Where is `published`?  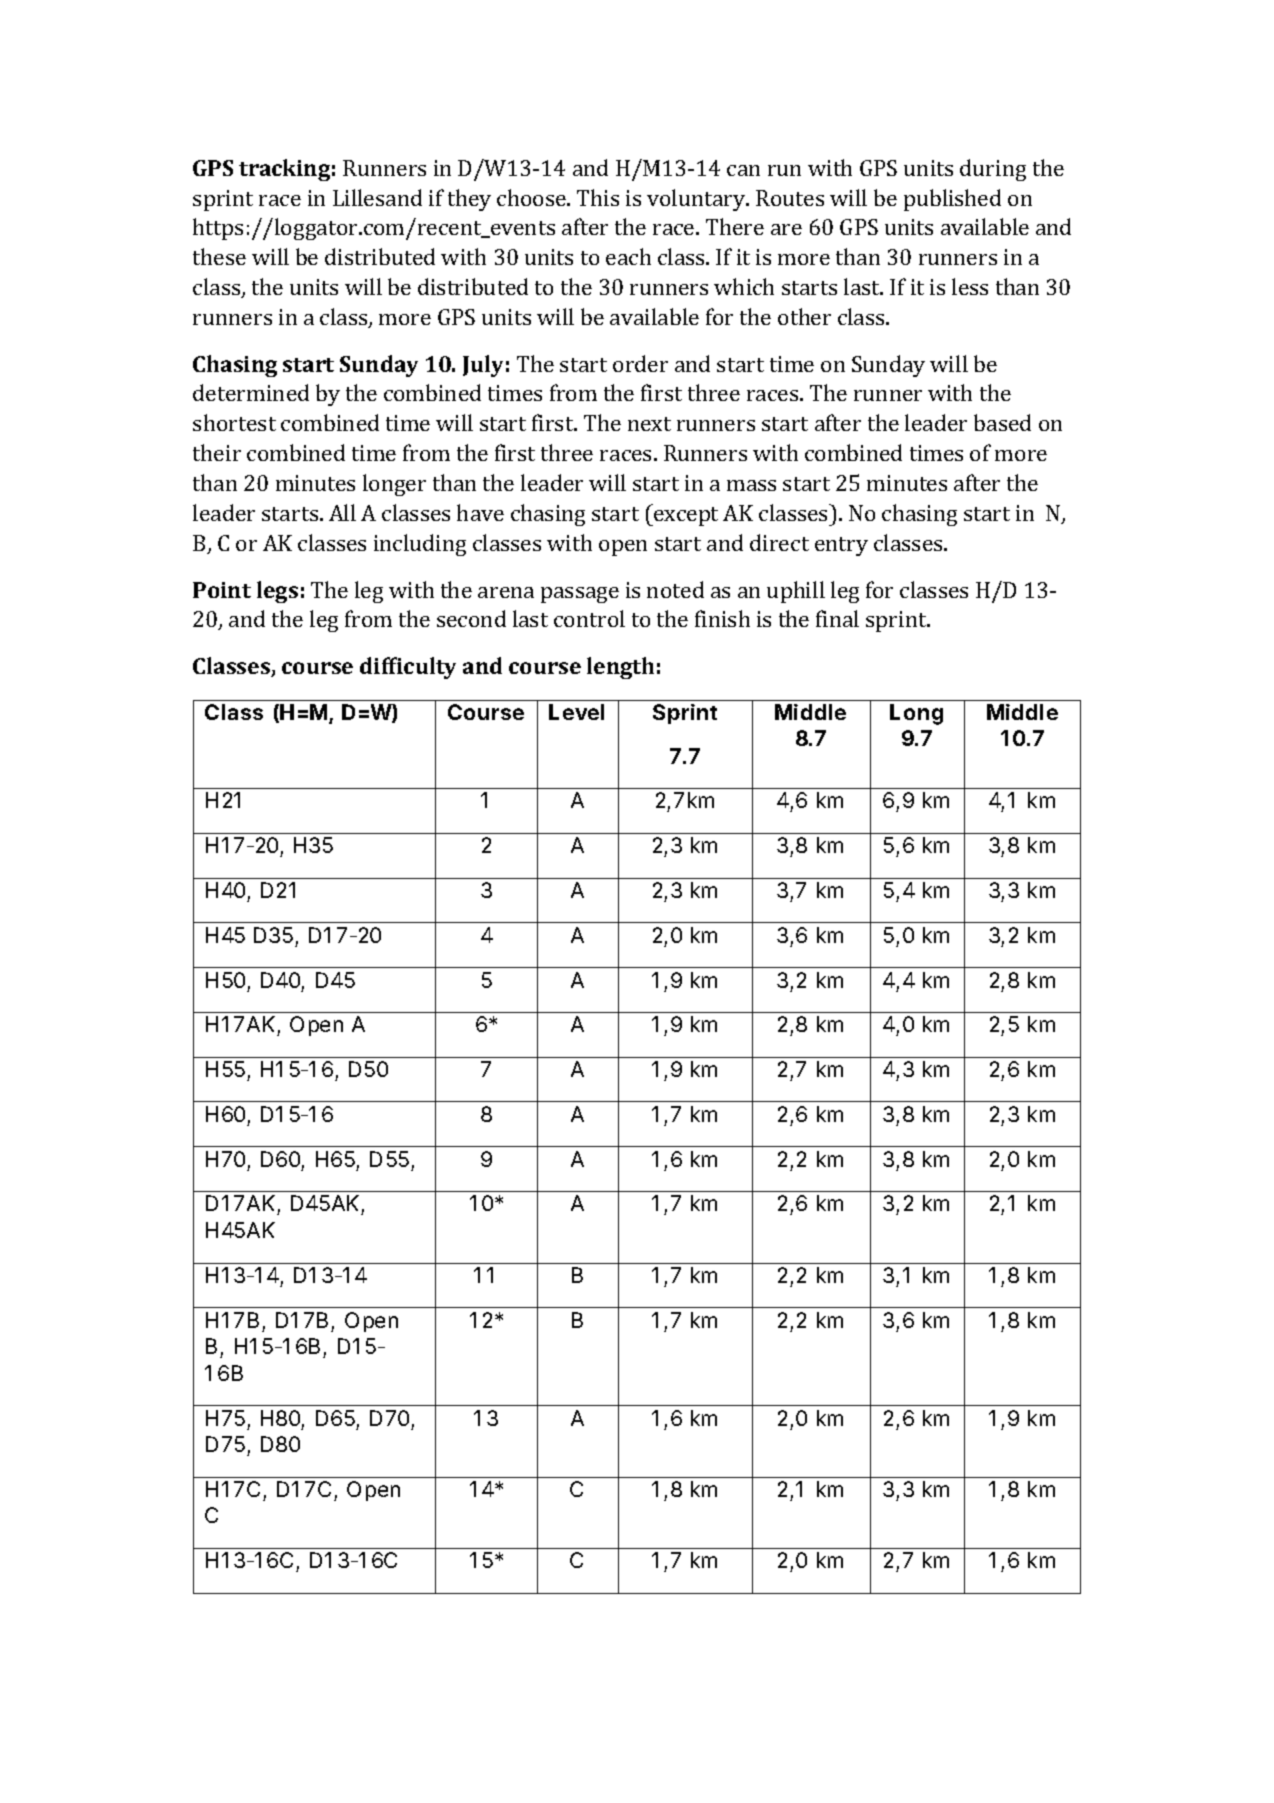
published is located at coordinates (952, 200).
